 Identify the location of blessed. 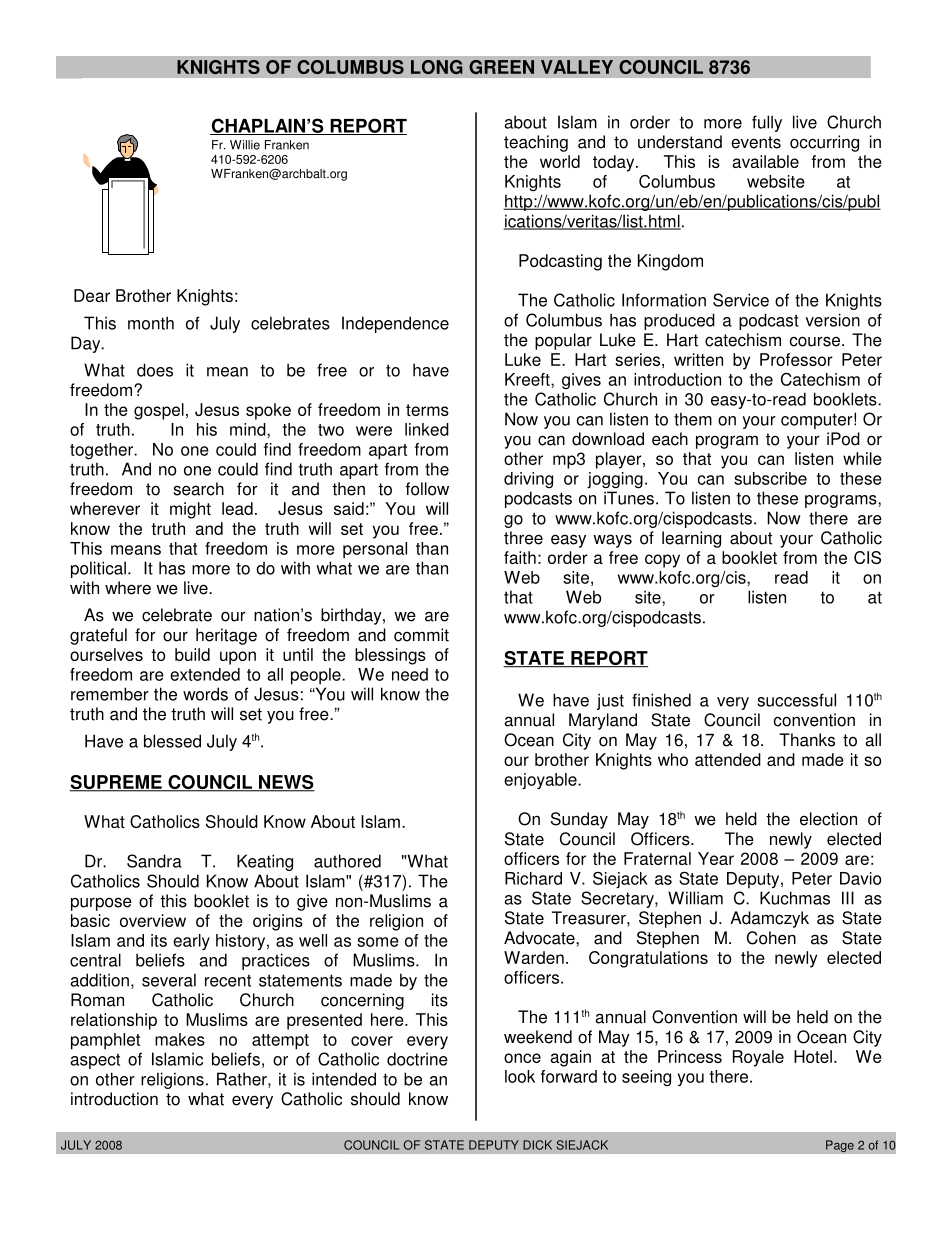
(172, 741).
